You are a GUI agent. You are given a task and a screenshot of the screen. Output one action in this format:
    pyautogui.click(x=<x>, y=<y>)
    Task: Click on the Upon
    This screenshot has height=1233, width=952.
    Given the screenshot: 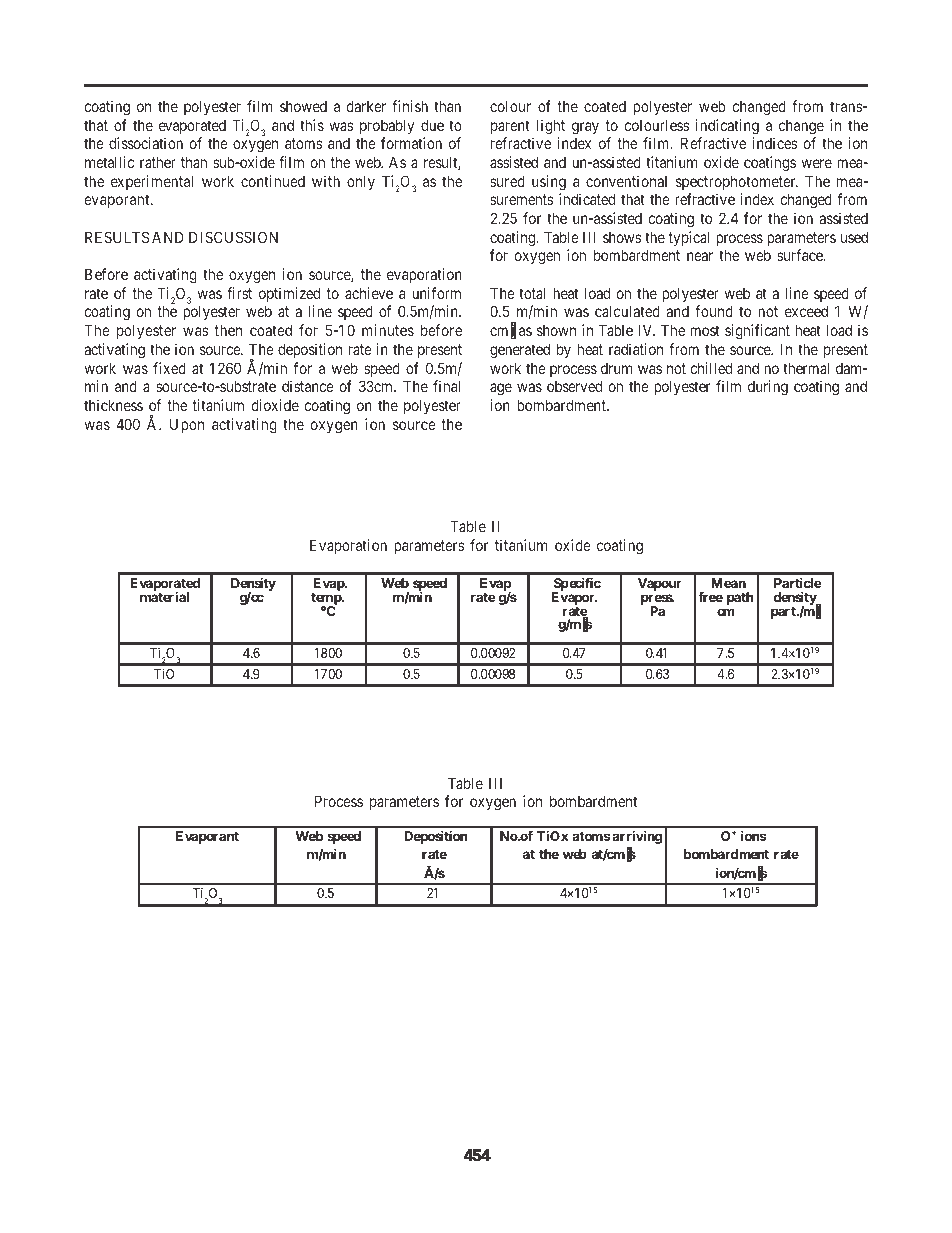 What is the action you would take?
    pyautogui.click(x=187, y=425)
